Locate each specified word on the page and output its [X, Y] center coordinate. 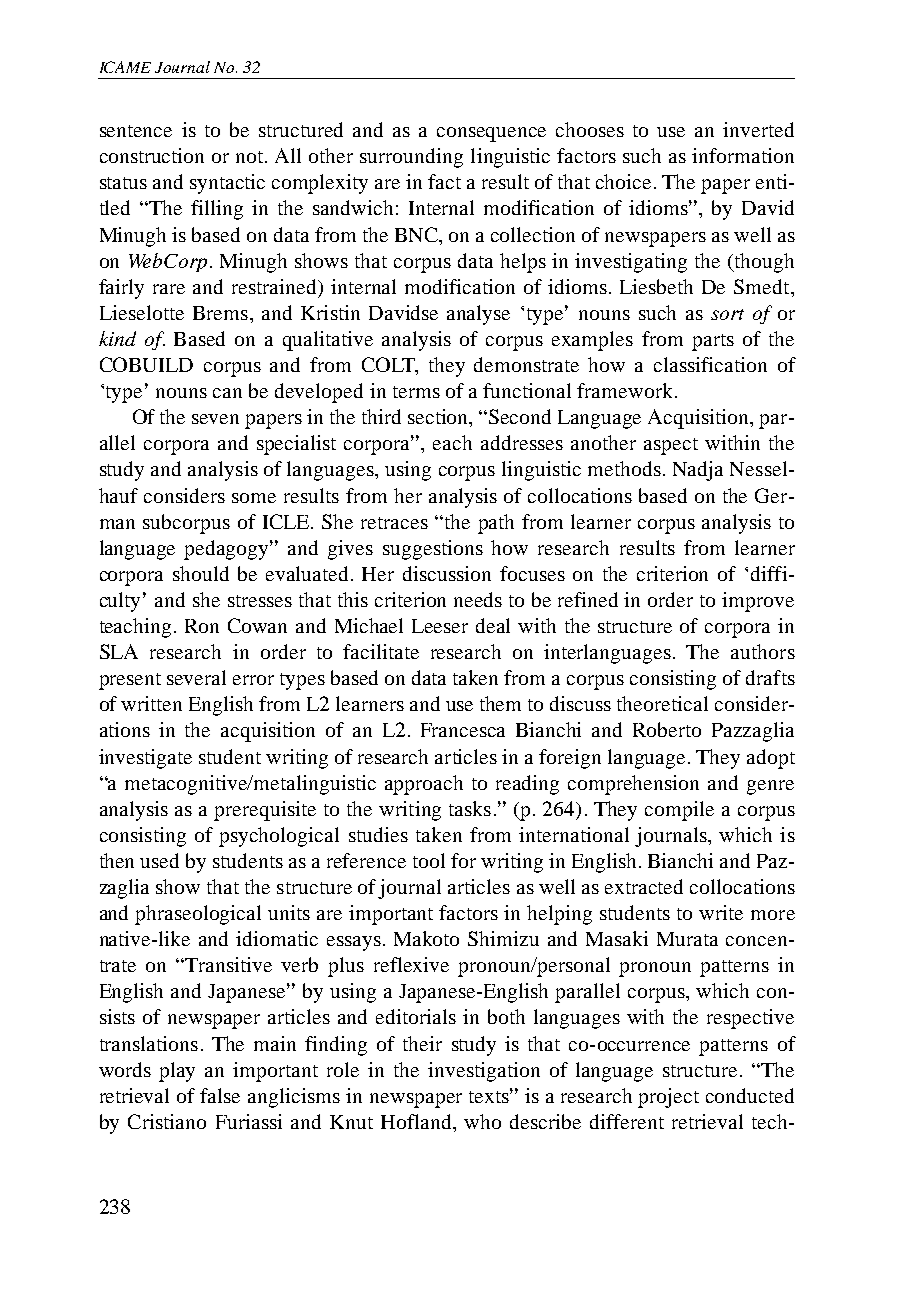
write [721, 912]
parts [713, 342]
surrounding [411, 158]
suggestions [433, 550]
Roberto [667, 729]
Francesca [463, 730]
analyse [478, 315]
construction [152, 155]
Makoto [426, 938]
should [201, 573]
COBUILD [146, 364]
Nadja [698, 471]
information [743, 155]
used [159, 860]
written [151, 703]
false [220, 1095]
